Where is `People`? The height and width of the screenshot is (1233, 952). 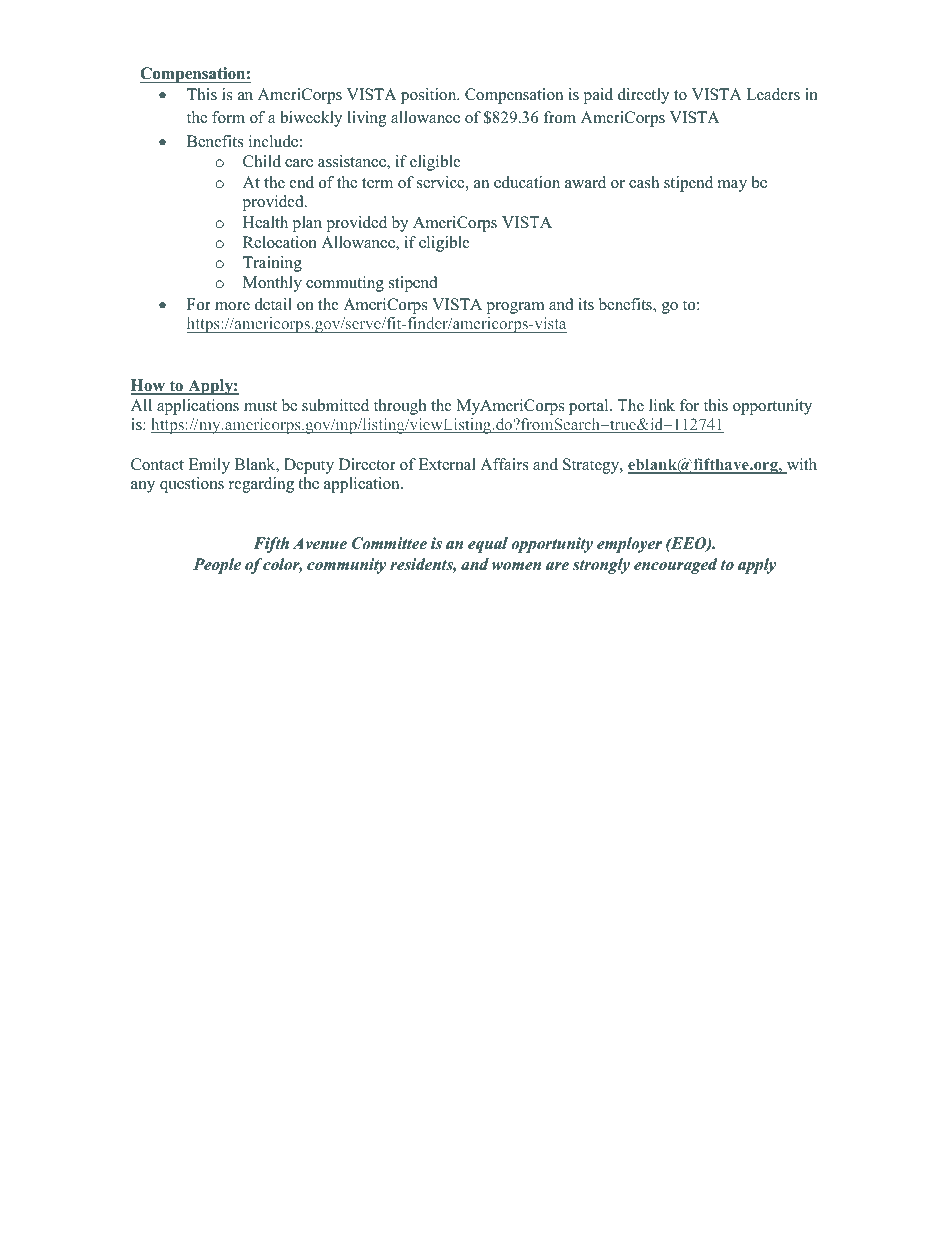
People is located at coordinates (217, 566).
